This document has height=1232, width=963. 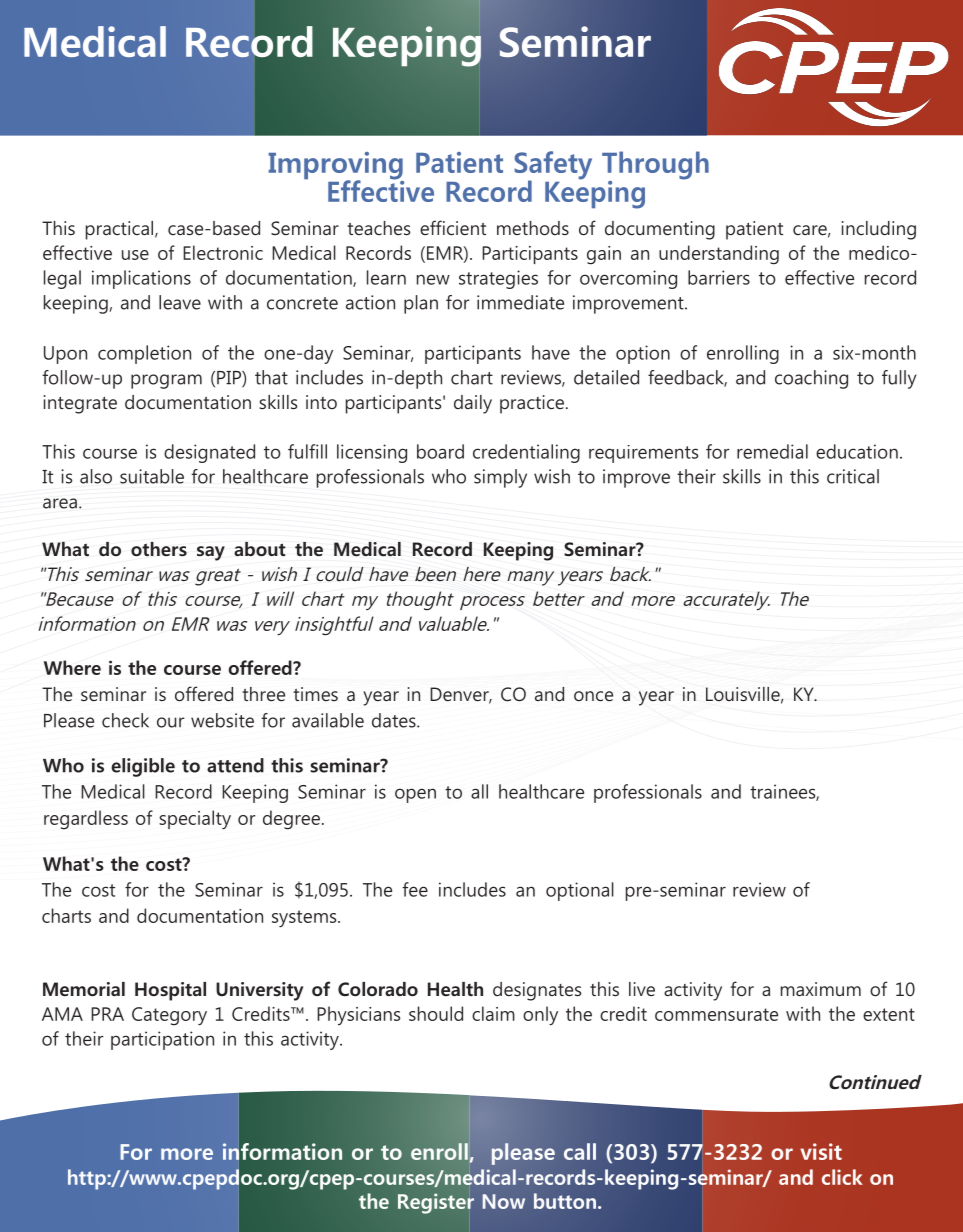 What do you see at coordinates (415, 795) in the document?
I see `open` at bounding box center [415, 795].
